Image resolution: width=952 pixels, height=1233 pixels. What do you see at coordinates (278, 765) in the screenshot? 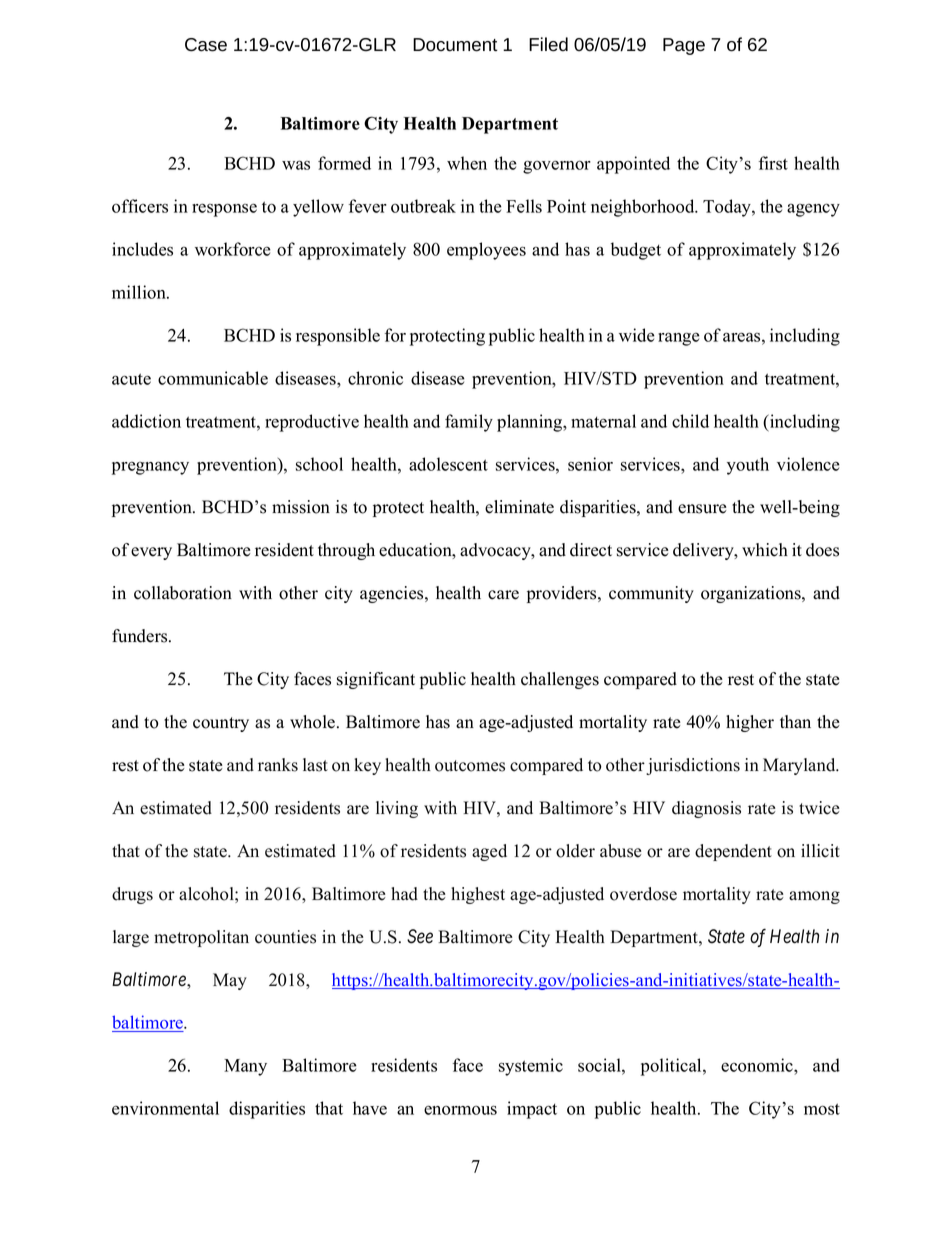
I see `ranks` at bounding box center [278, 765].
